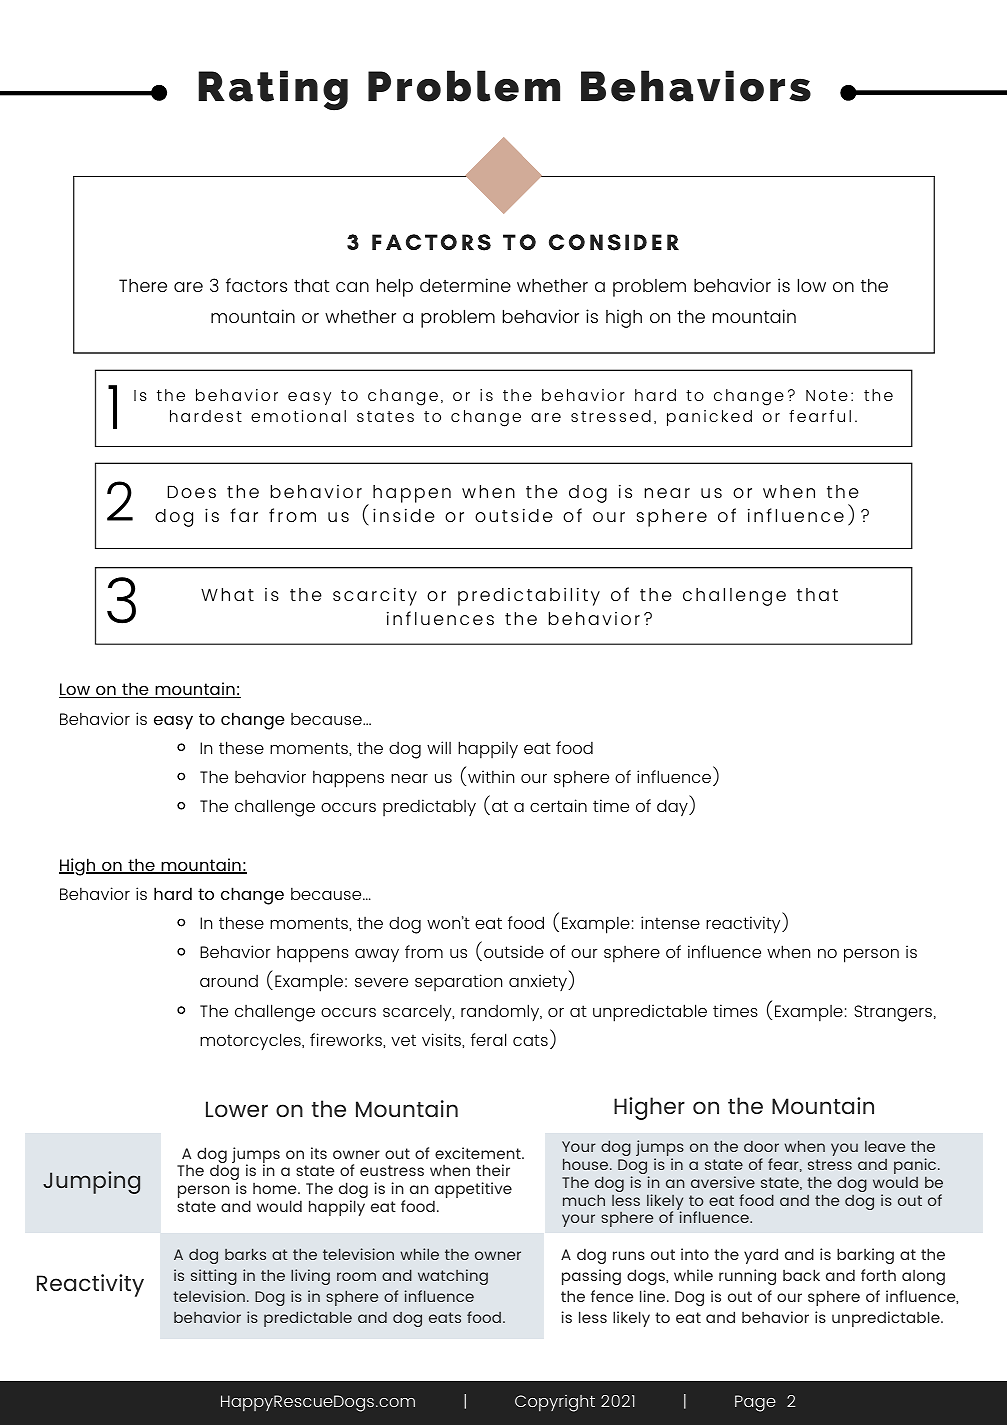 The image size is (1007, 1425). Describe the element at coordinates (827, 395) in the screenshot. I see `Note` at that location.
